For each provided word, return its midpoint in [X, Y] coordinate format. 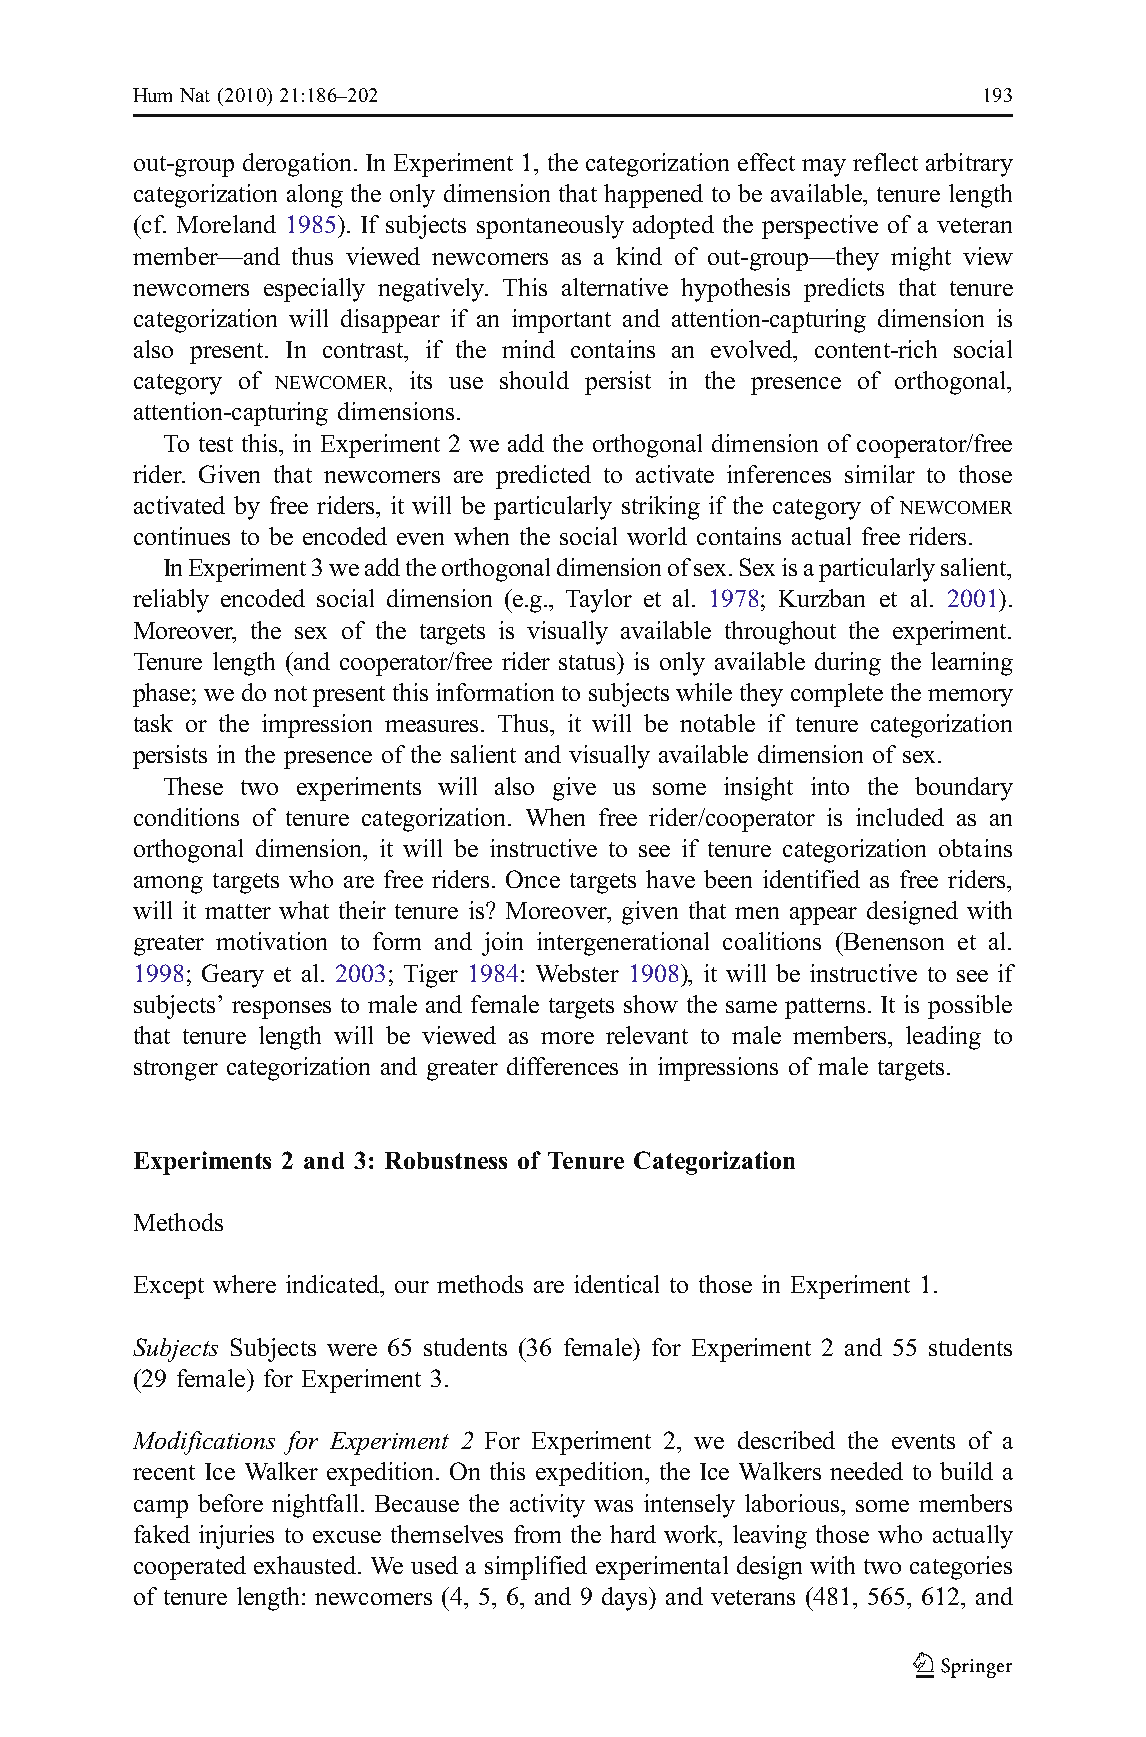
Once [533, 879]
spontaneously [550, 227]
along [315, 196]
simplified [536, 1568]
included [900, 817]
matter [238, 911]
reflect [885, 162]
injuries [236, 1537]
